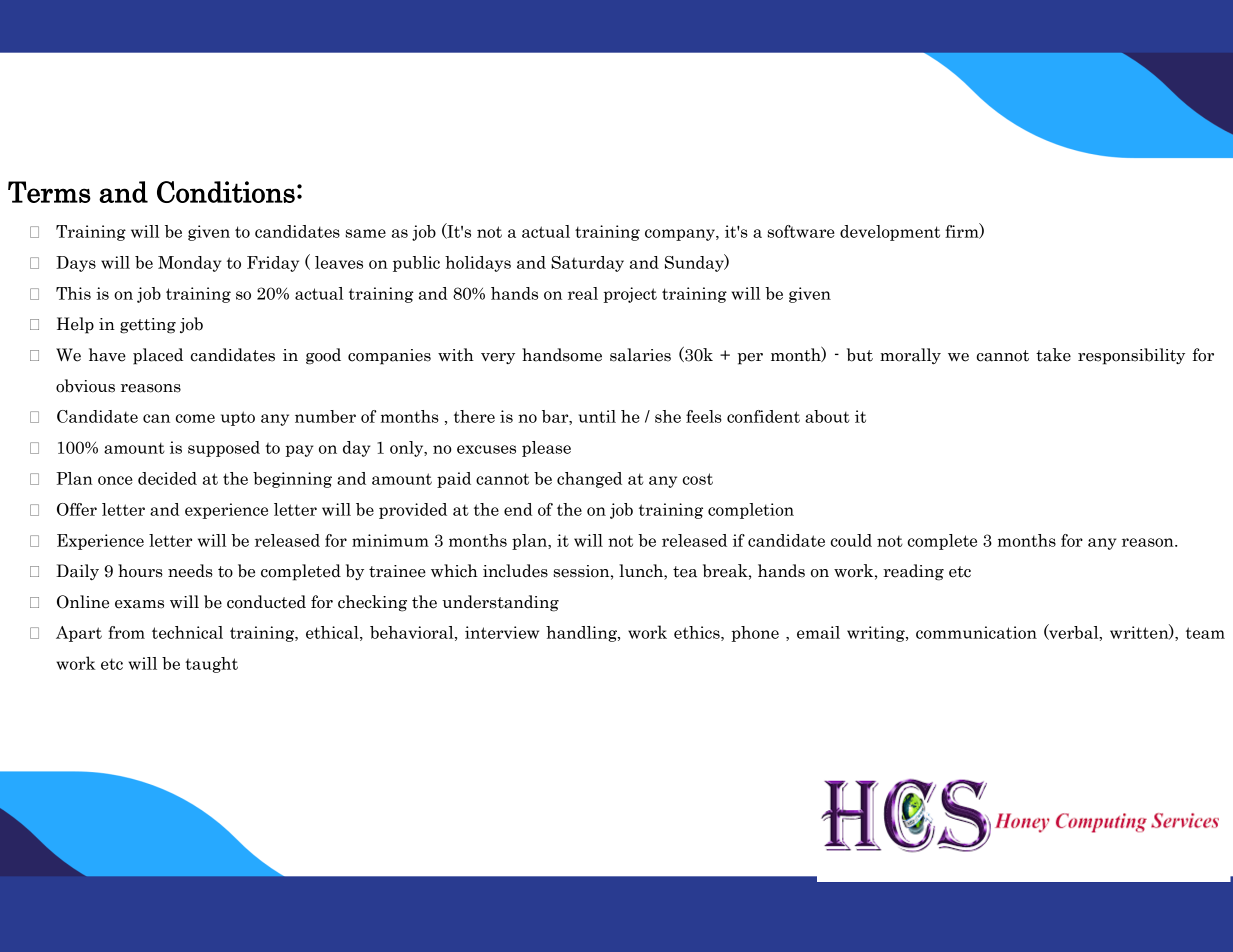  Describe the element at coordinates (851, 540) in the screenshot. I see `could` at that location.
